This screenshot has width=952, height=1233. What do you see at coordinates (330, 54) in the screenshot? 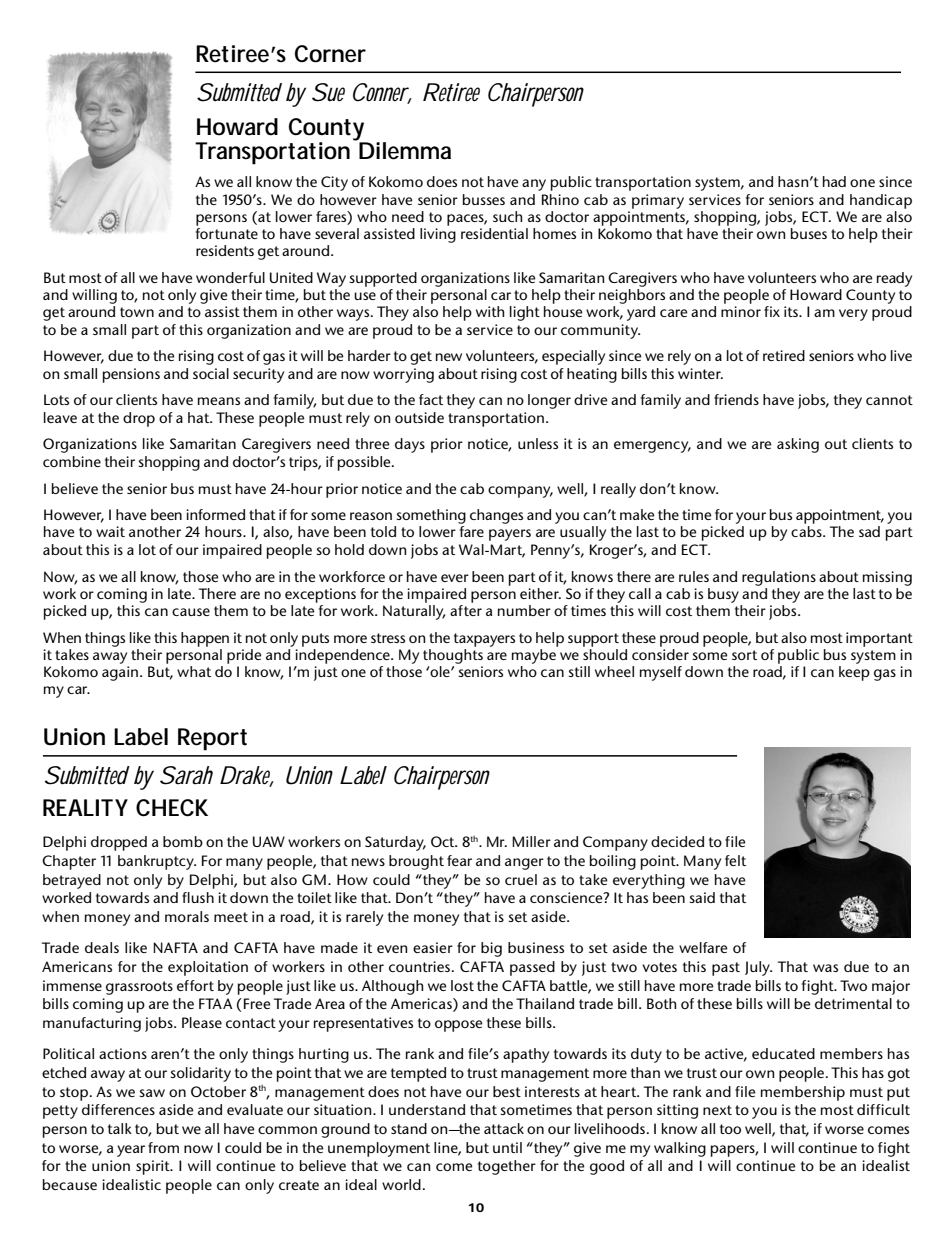
I see `Corner` at bounding box center [330, 54].
